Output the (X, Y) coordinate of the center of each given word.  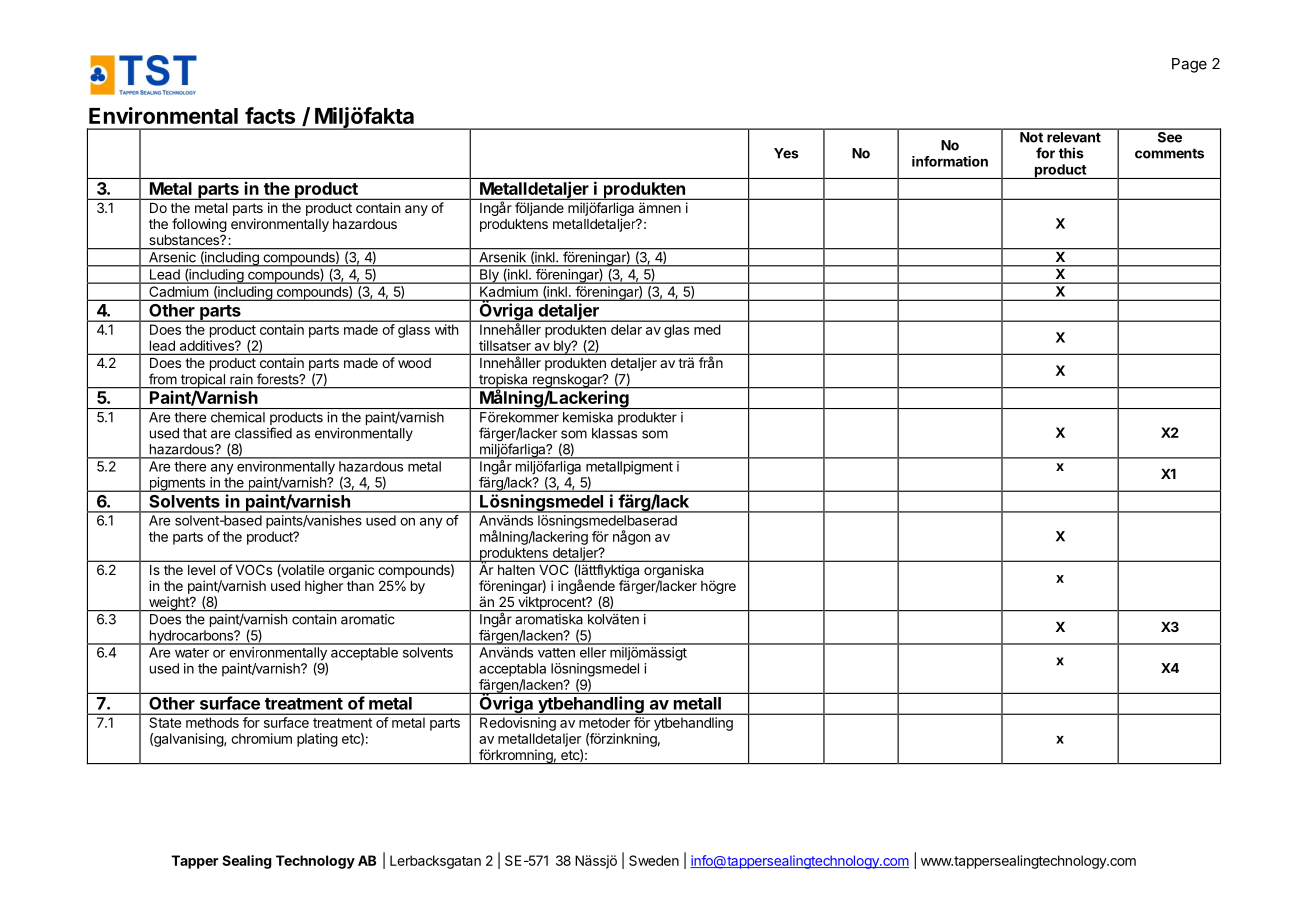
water (192, 653)
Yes (786, 153)
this (1071, 153)
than (360, 586)
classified (263, 433)
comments (1169, 154)
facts (270, 115)
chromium (261, 738)
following (199, 225)
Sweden (654, 860)
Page (1189, 65)
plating (317, 740)
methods (212, 722)
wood (414, 363)
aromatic (368, 619)
